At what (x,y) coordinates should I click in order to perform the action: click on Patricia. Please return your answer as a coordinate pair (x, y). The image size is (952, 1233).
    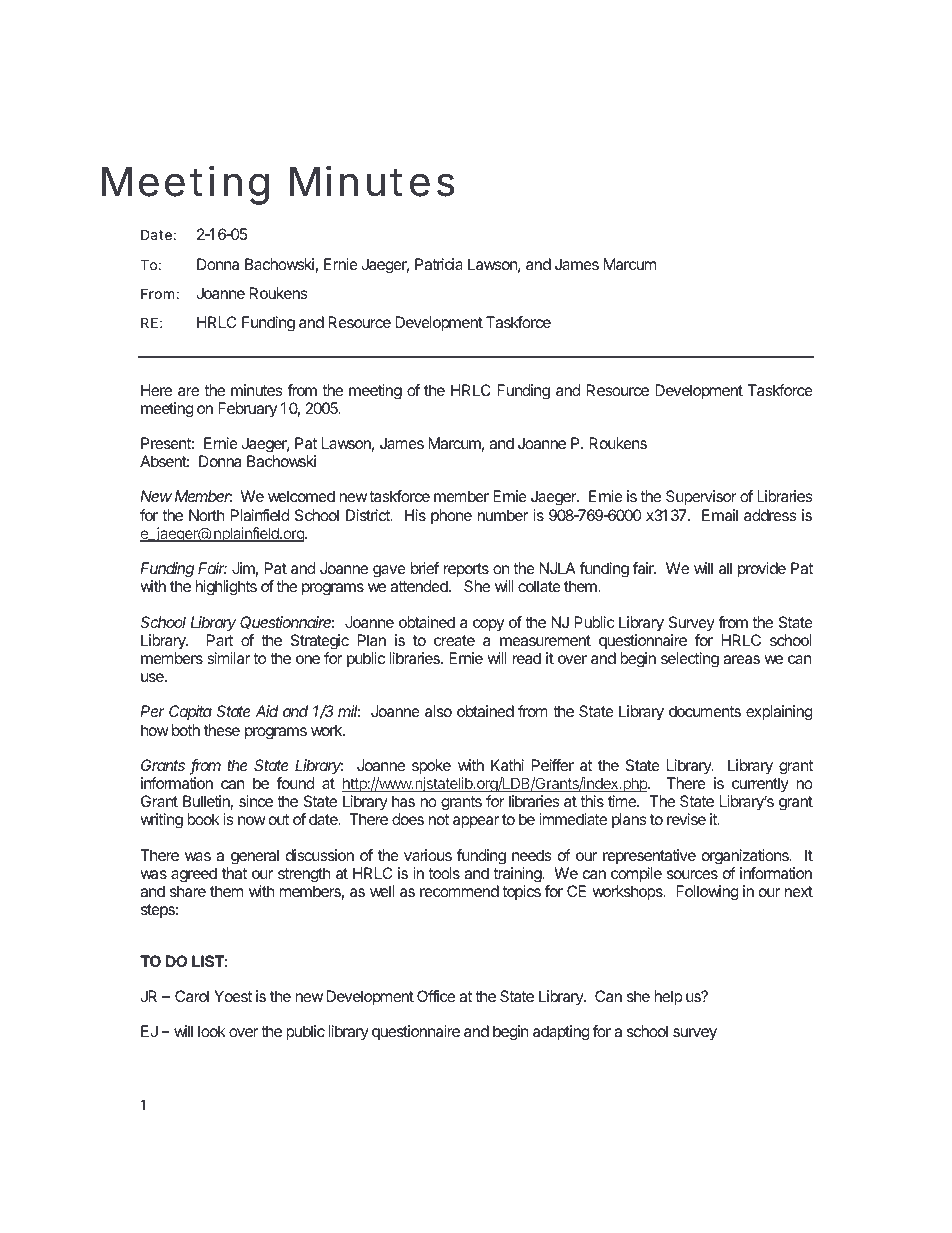
    Looking at the image, I should click on (439, 264).
